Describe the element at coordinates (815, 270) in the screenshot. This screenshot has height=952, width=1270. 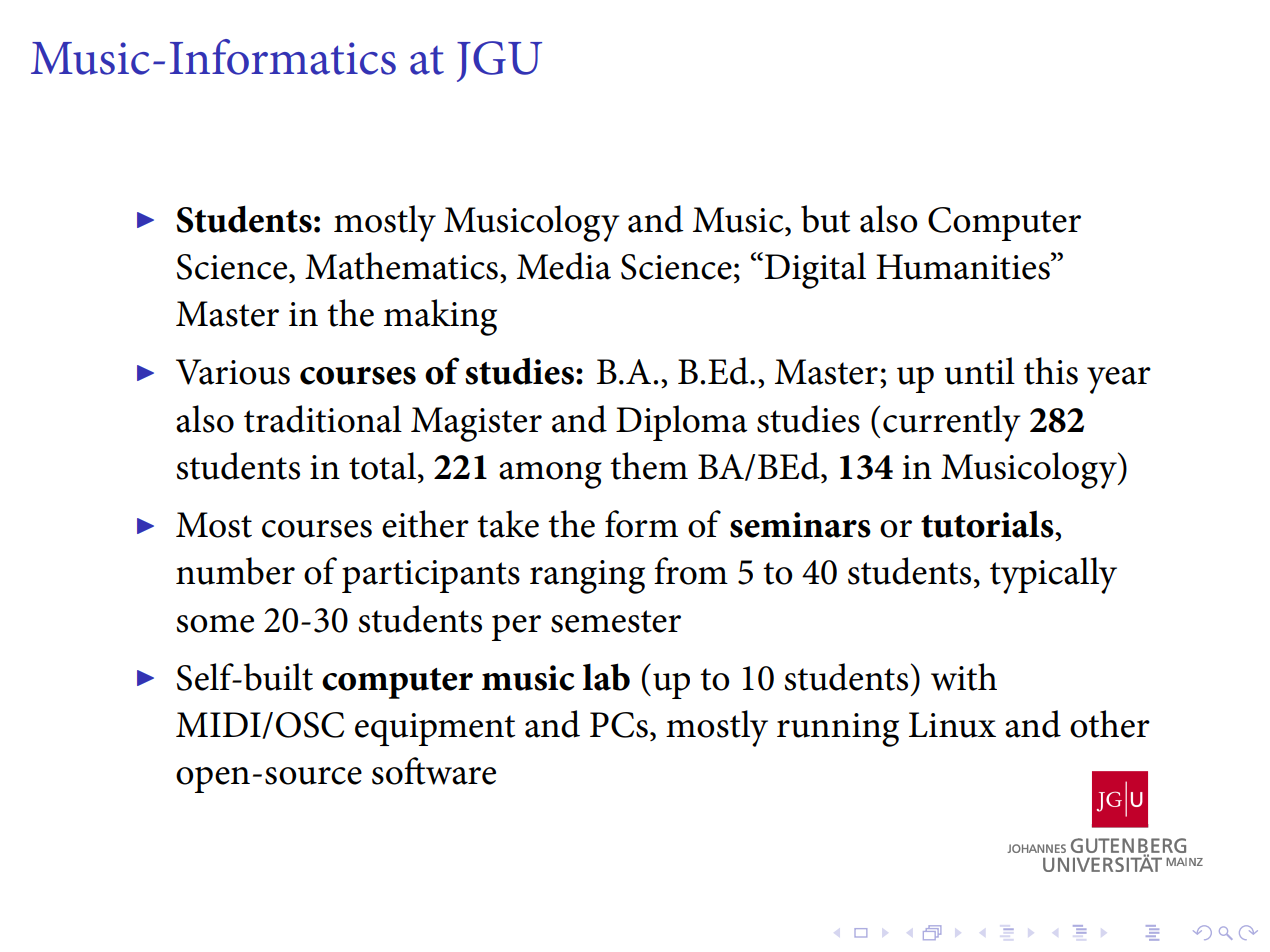
I see `Digital` at that location.
